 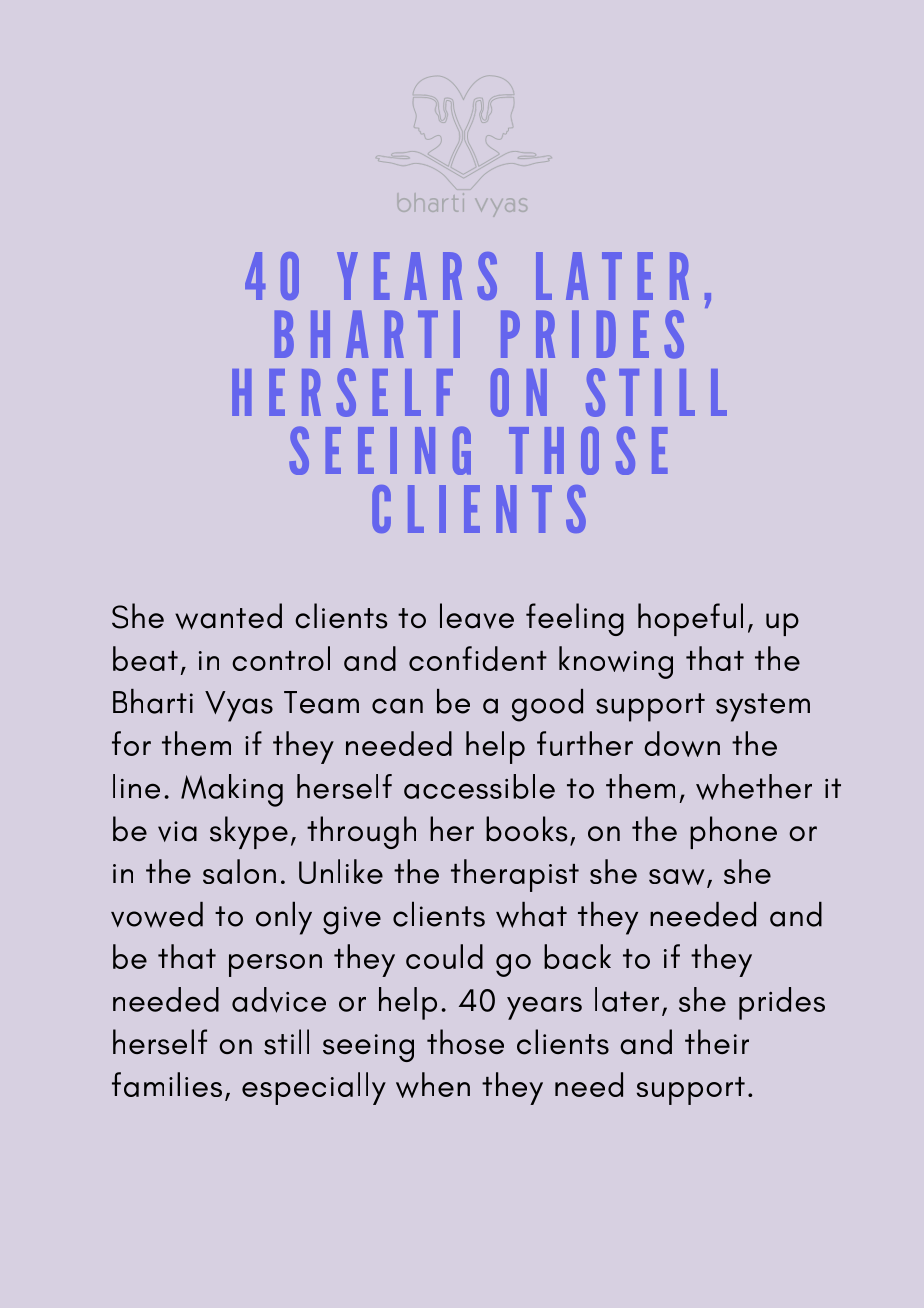 I want to click on leave, so click(x=477, y=616).
